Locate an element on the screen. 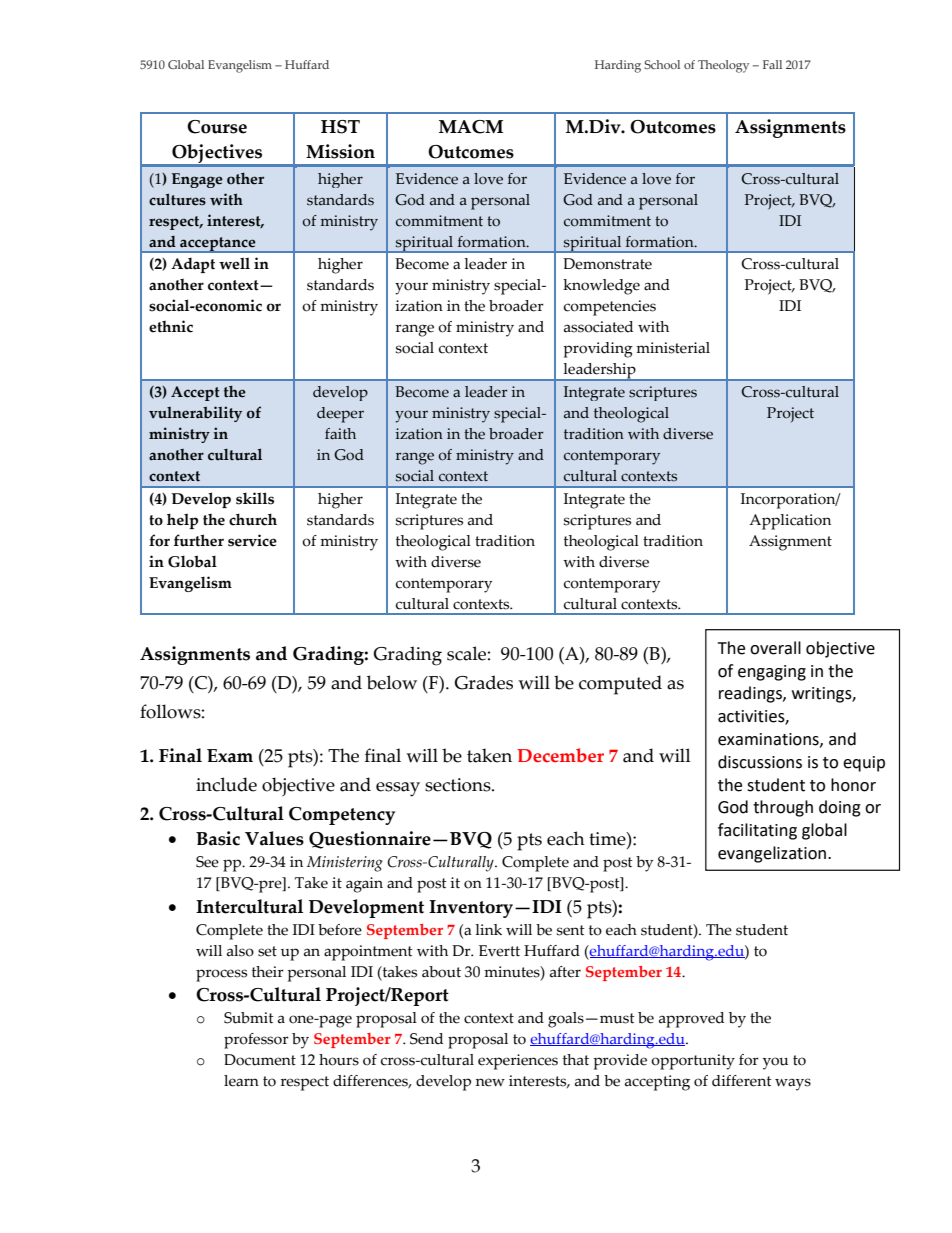 The image size is (952, 1233). ethnic is located at coordinates (171, 326).
